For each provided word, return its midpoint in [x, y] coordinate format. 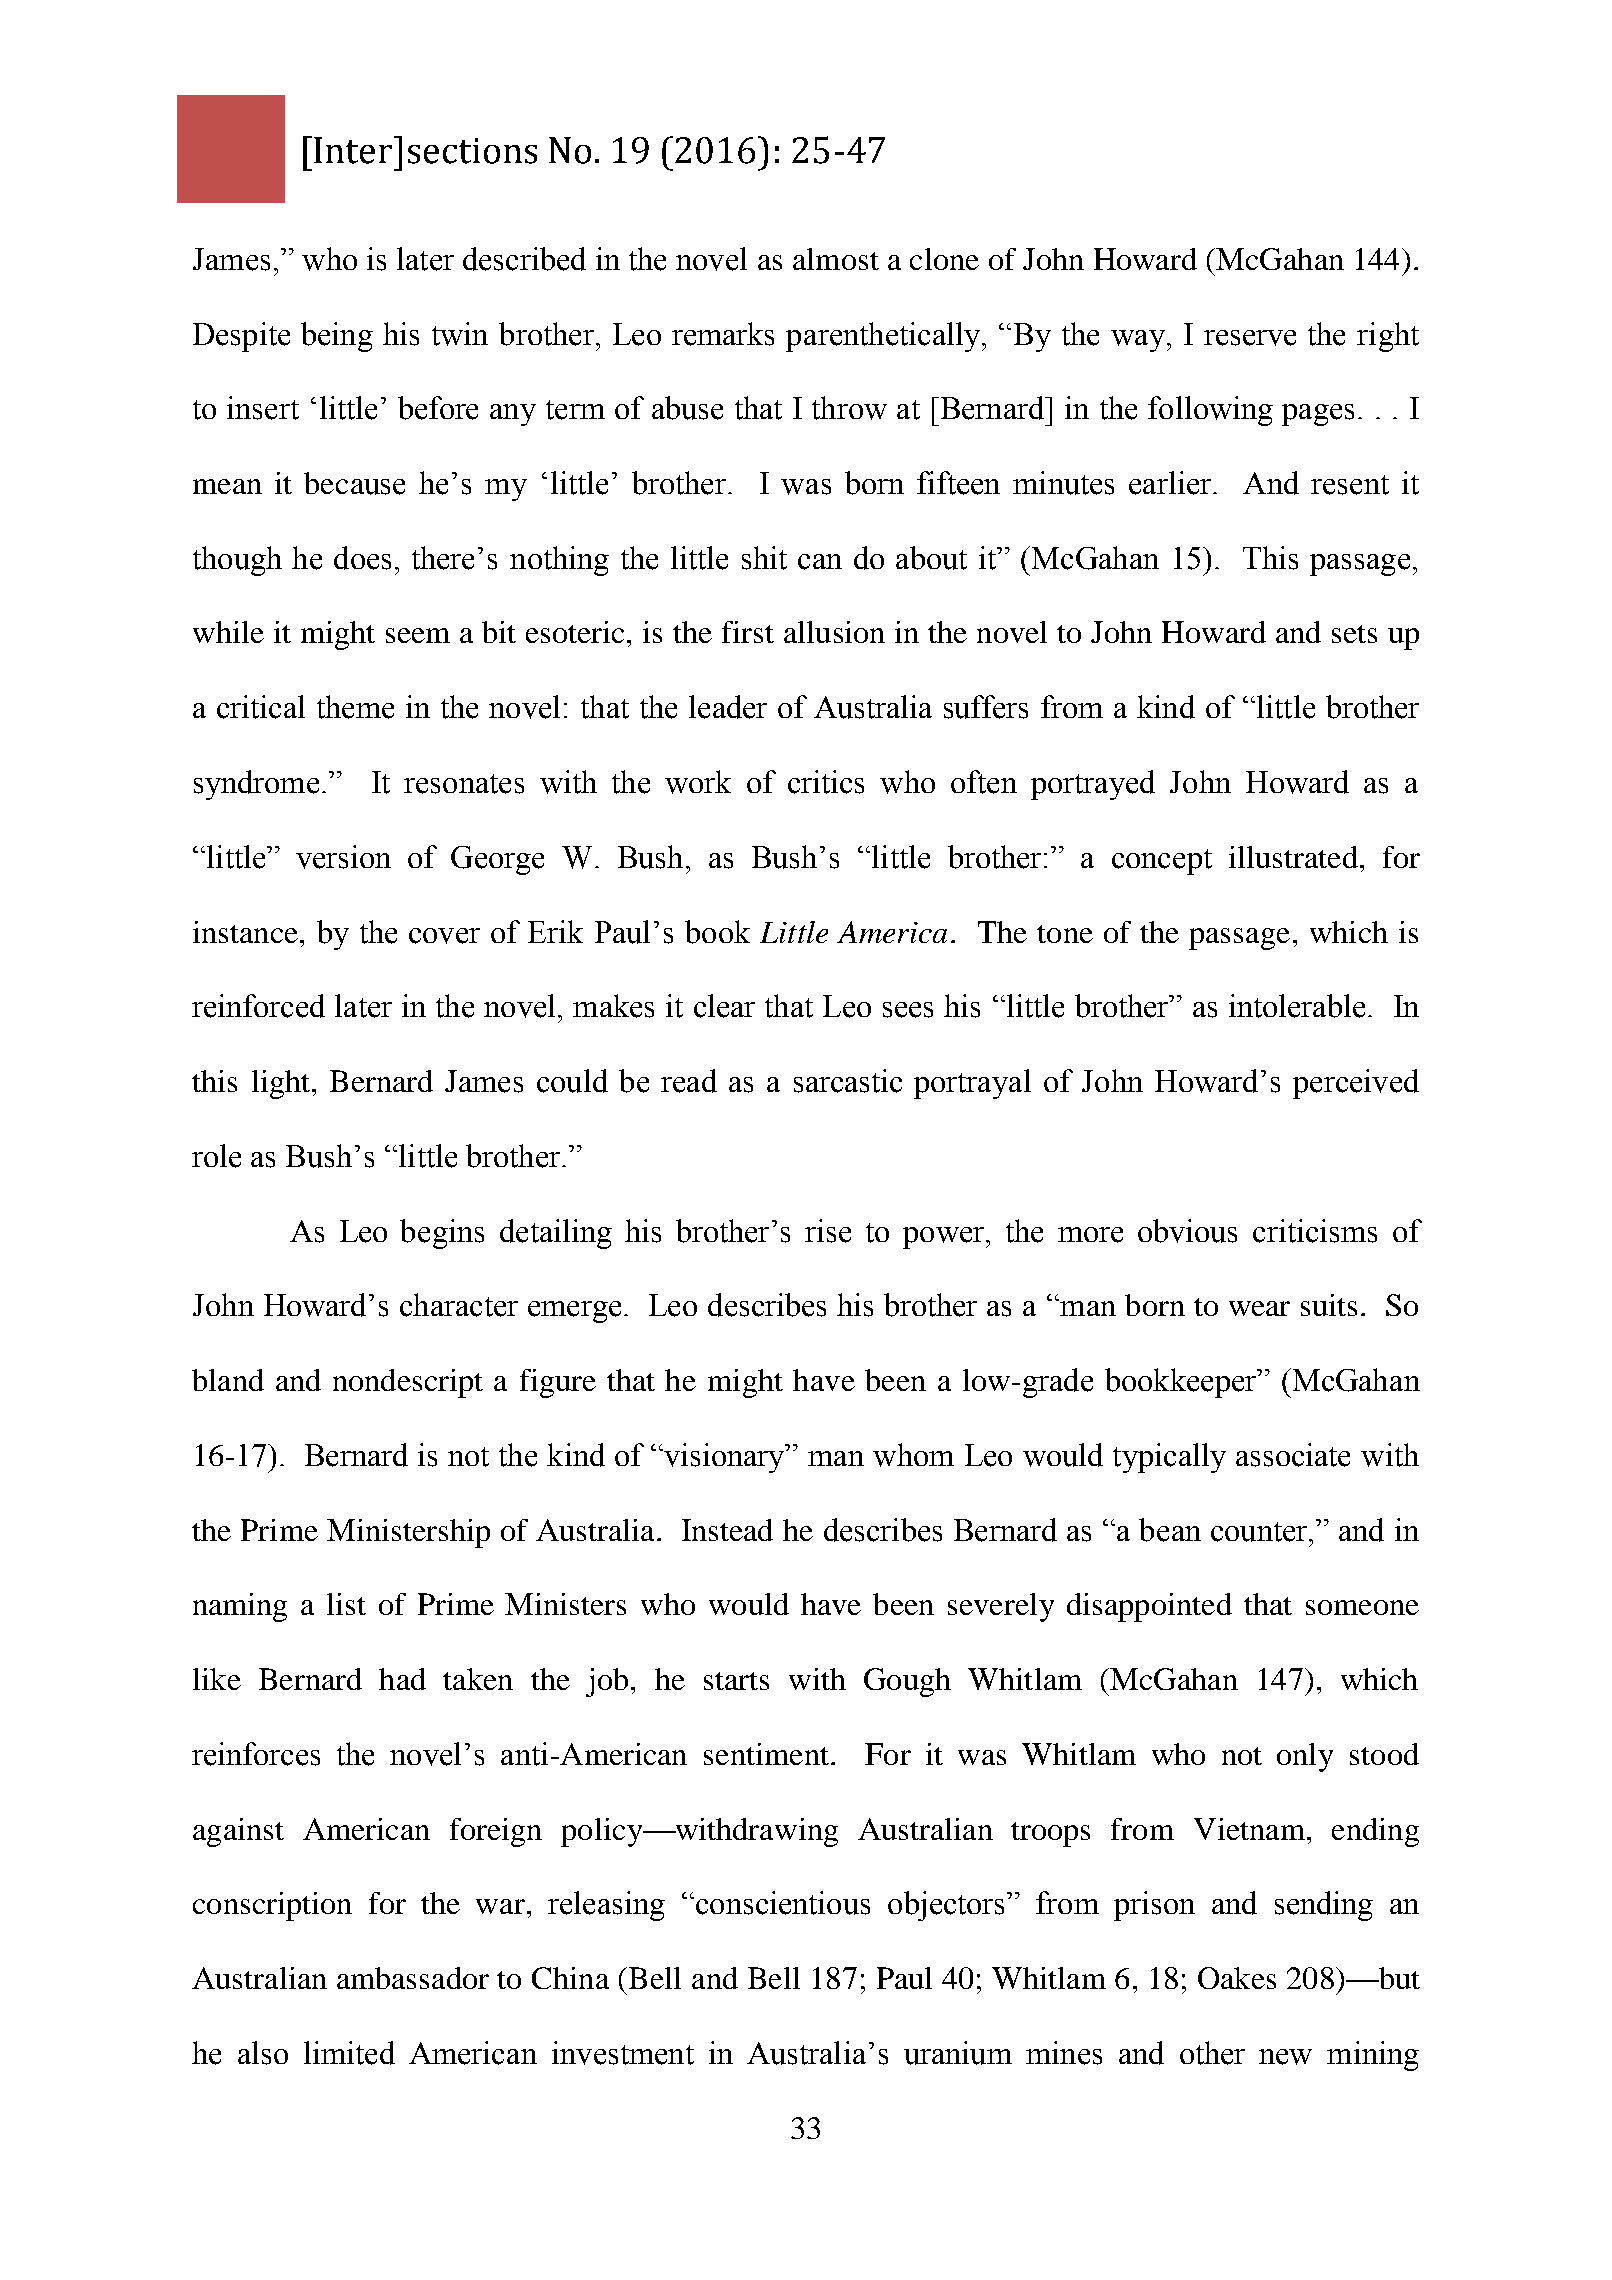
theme [355, 707]
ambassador [413, 1978]
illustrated [1293, 857]
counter [1260, 1532]
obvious [1187, 1231]
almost [836, 259]
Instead [727, 1530]
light [281, 1084]
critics [826, 782]
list [346, 1604]
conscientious [783, 1903]
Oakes [1237, 1978]
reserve [1250, 338]
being [337, 337]
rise [828, 1231]
